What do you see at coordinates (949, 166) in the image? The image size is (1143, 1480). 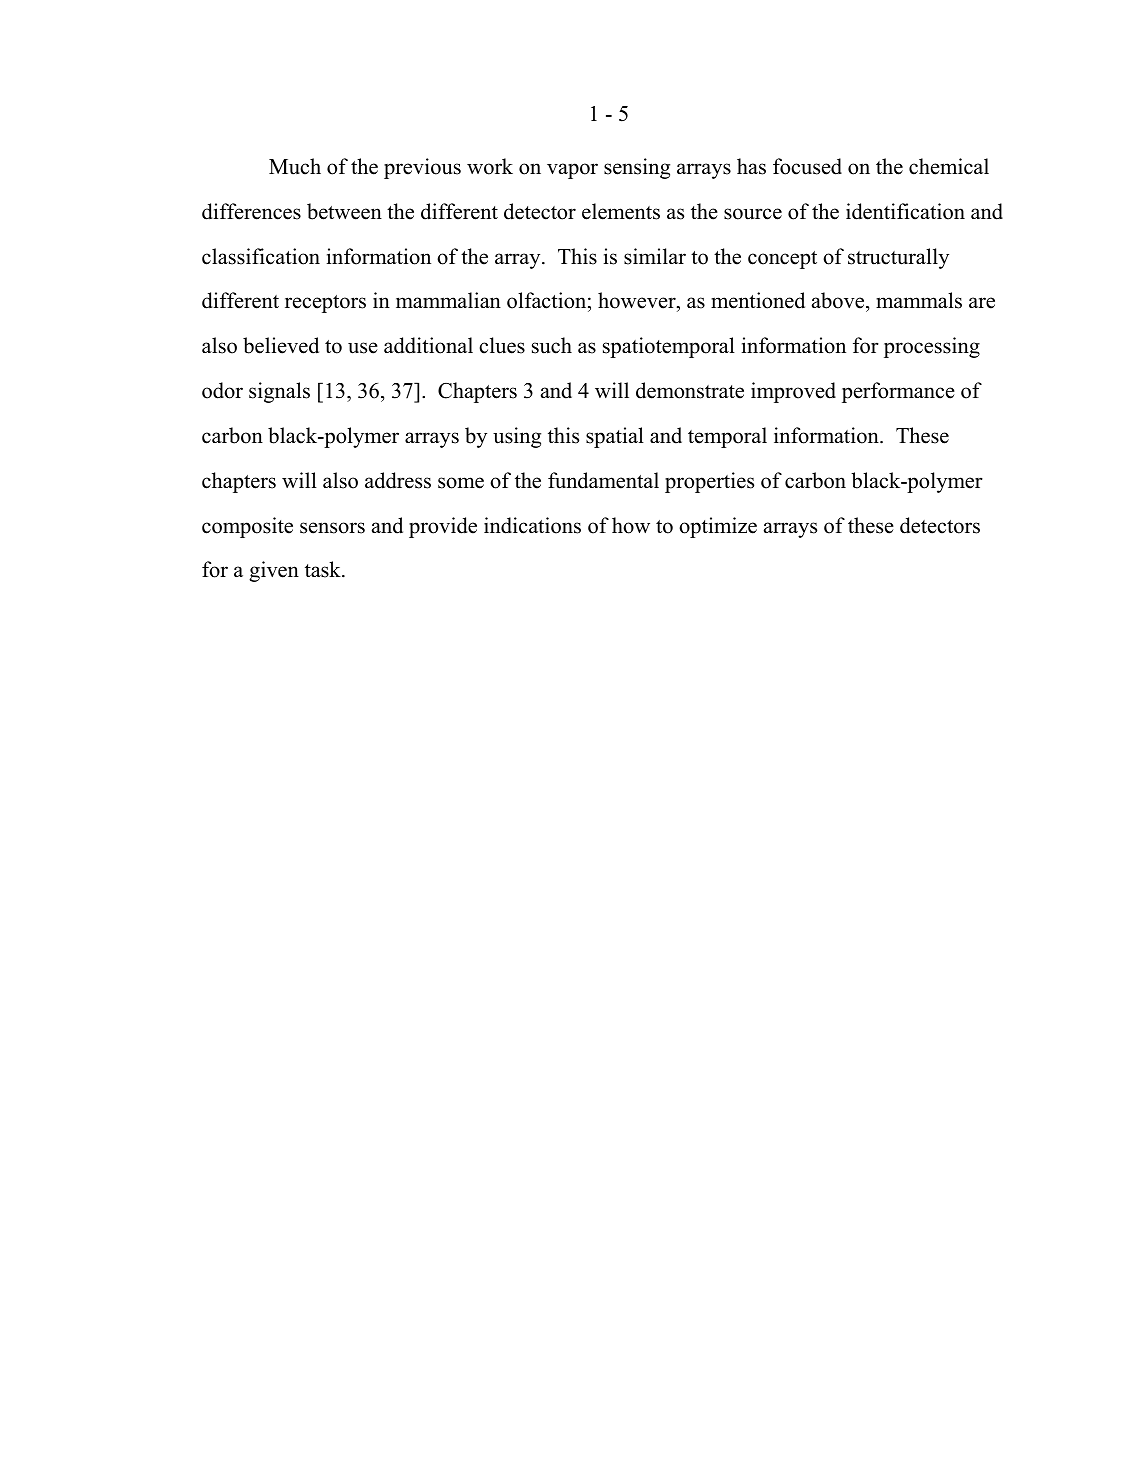 I see `chemical` at bounding box center [949, 166].
